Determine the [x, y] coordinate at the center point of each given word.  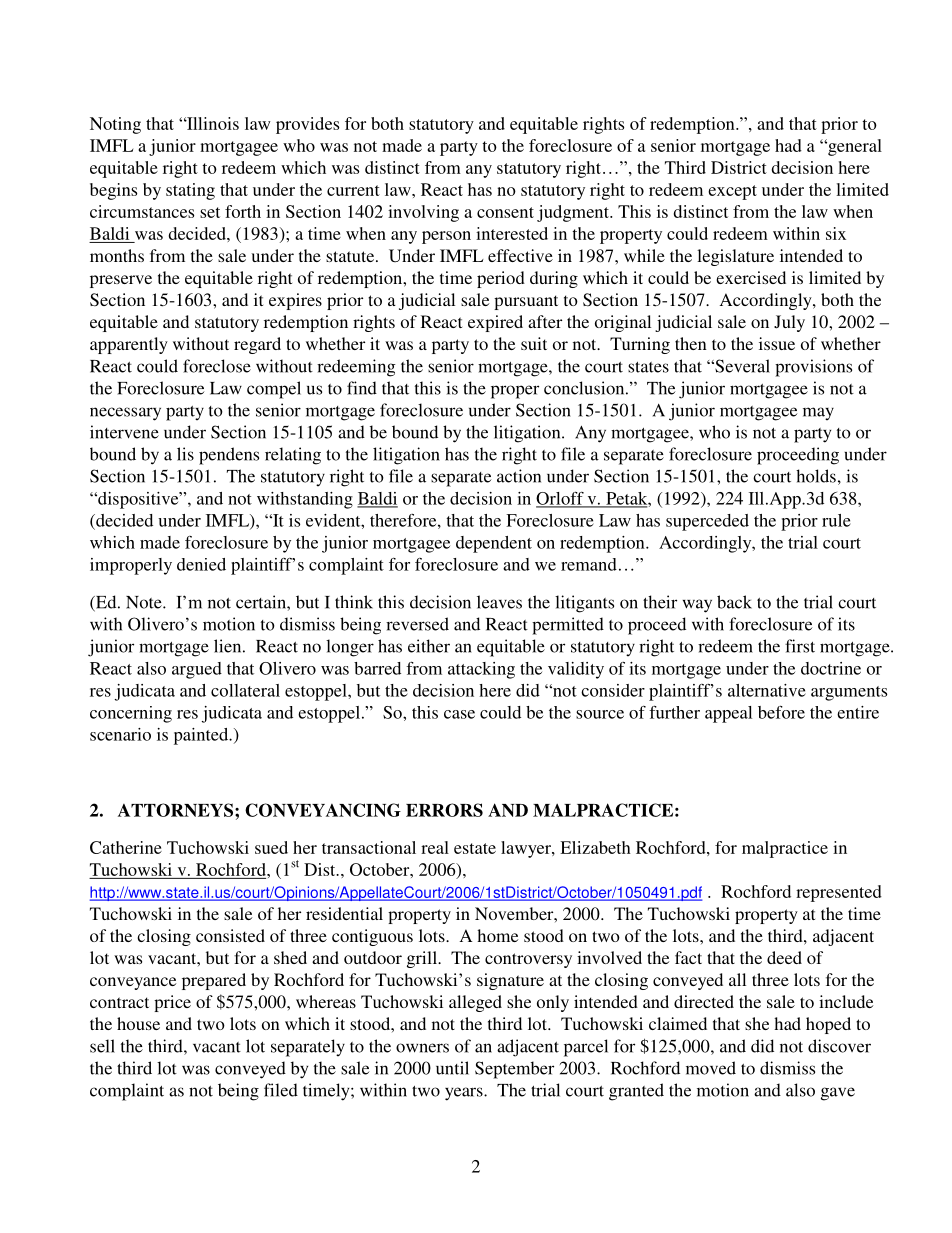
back [734, 602]
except [732, 192]
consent [505, 212]
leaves [499, 602]
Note [145, 602]
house [138, 1023]
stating [190, 191]
